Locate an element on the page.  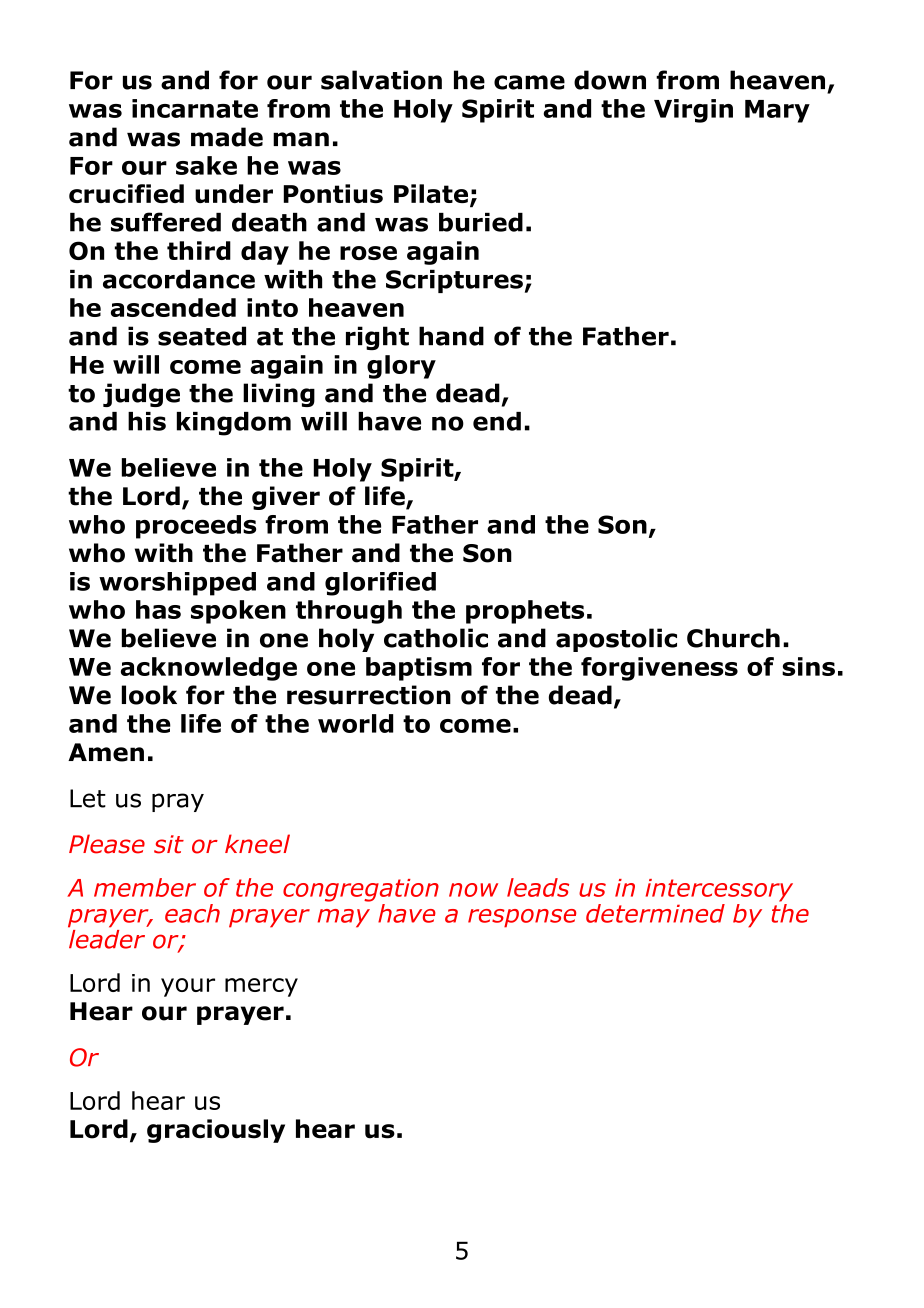
salvation is located at coordinates (381, 80).
